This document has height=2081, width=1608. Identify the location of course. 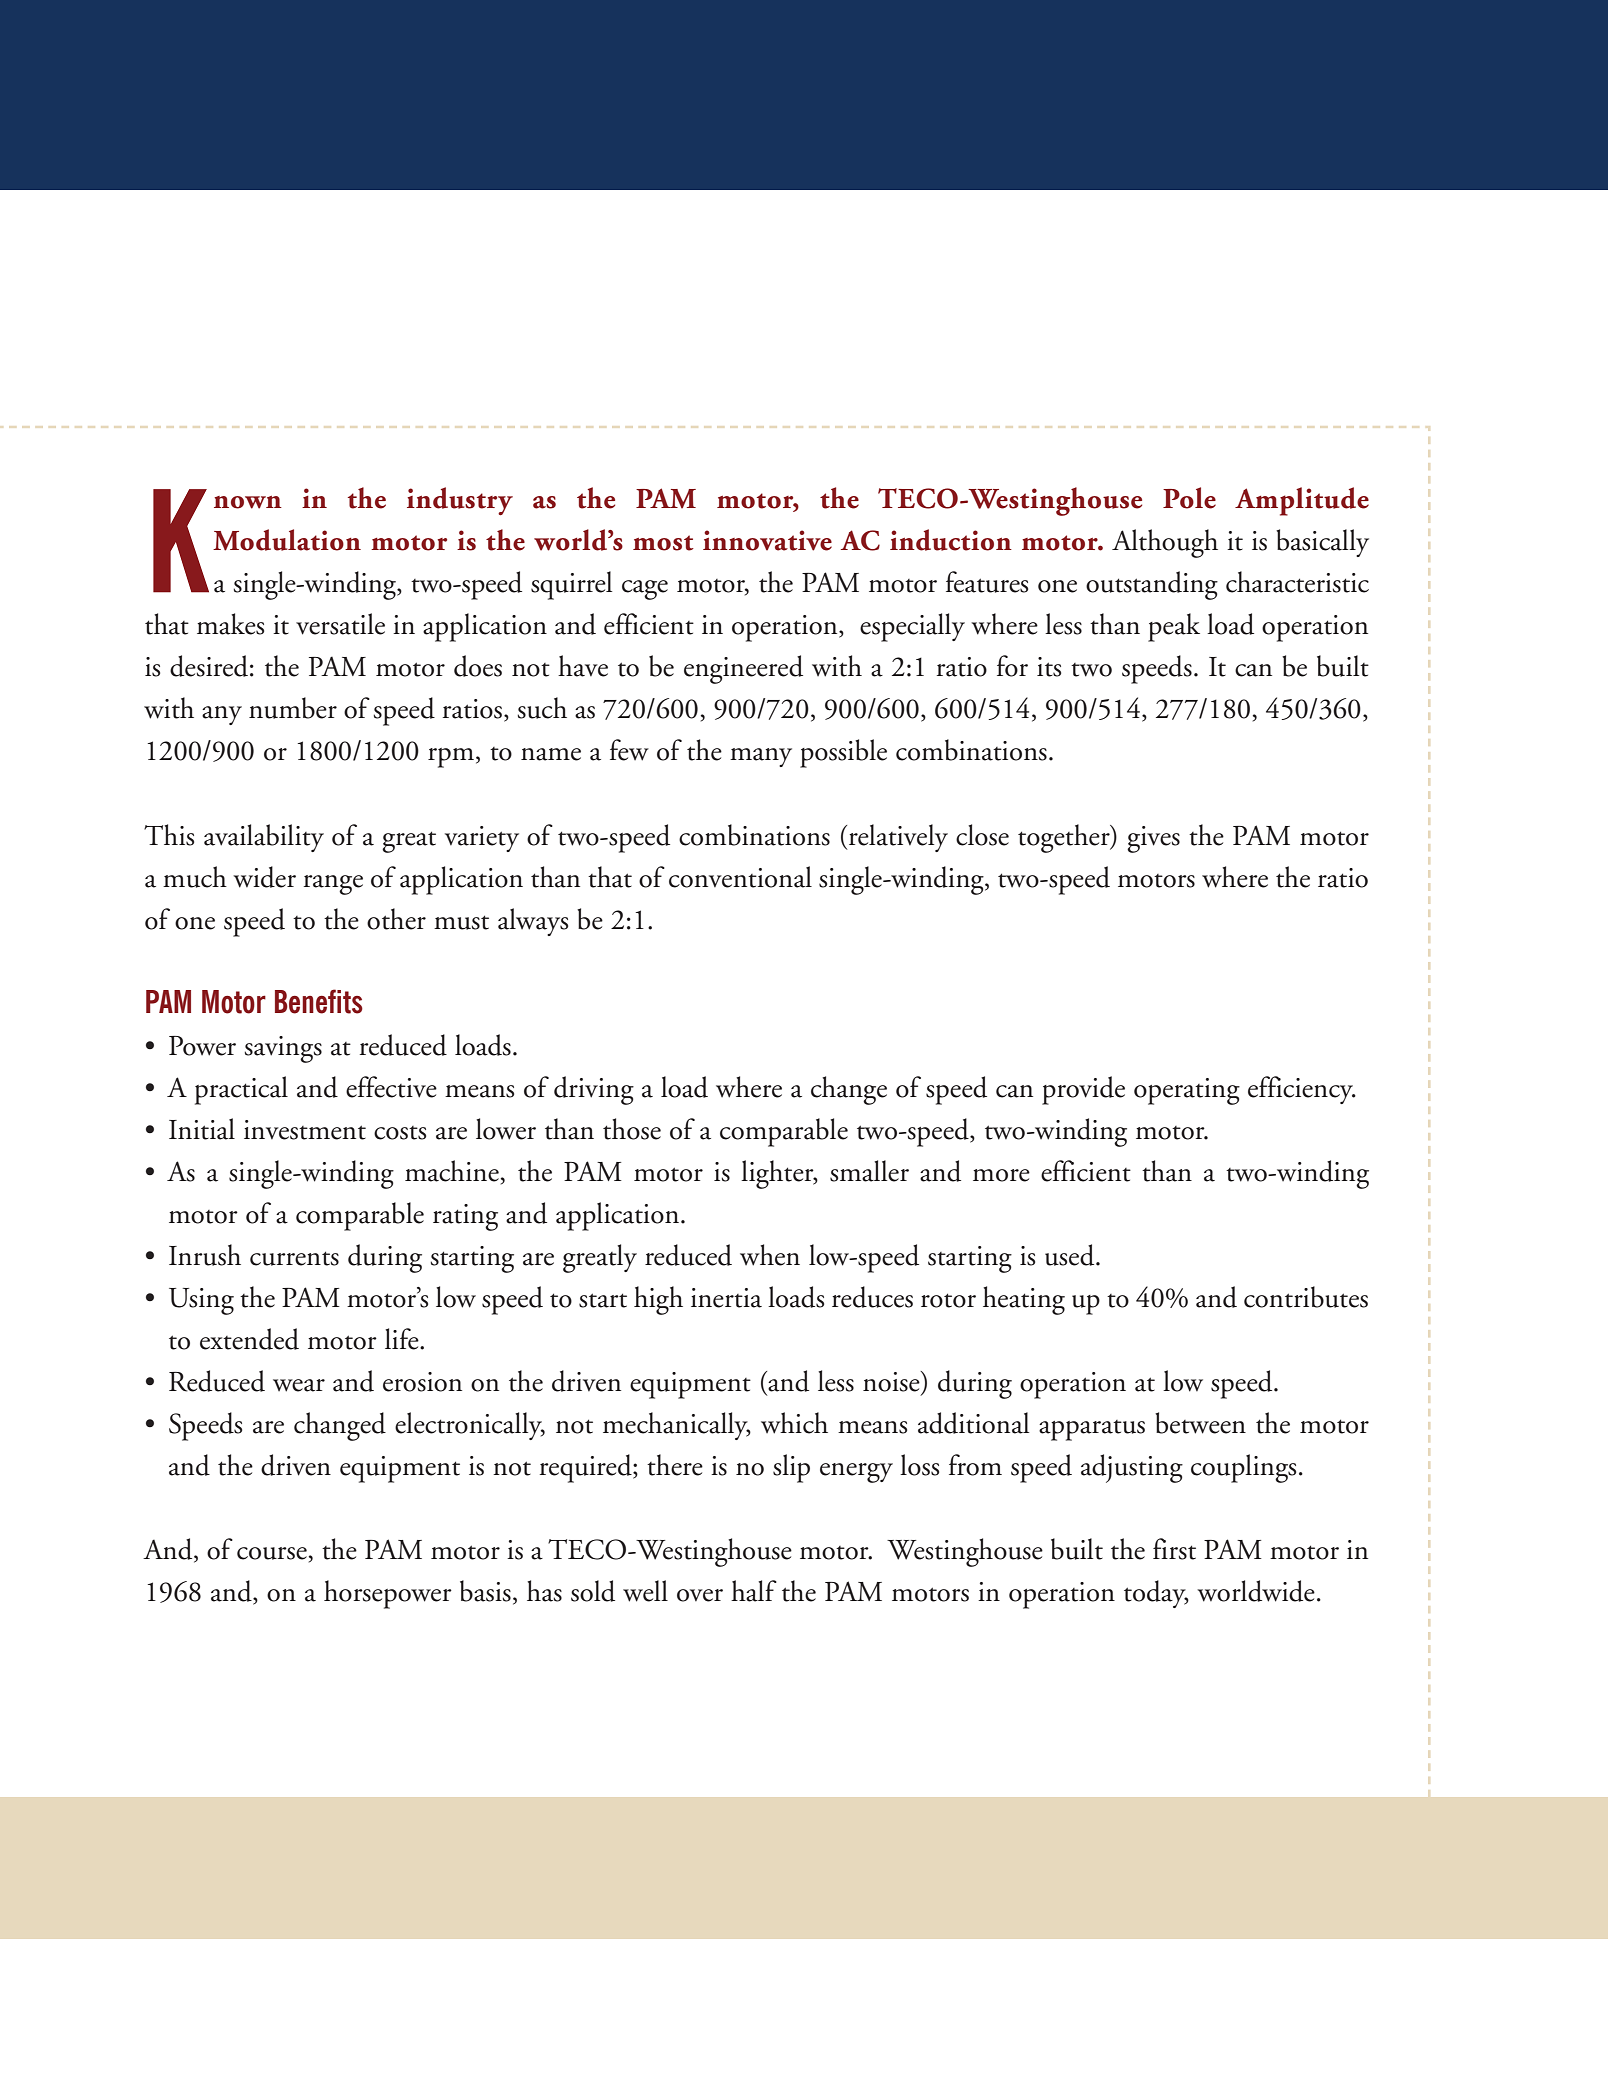
(272, 1553).
